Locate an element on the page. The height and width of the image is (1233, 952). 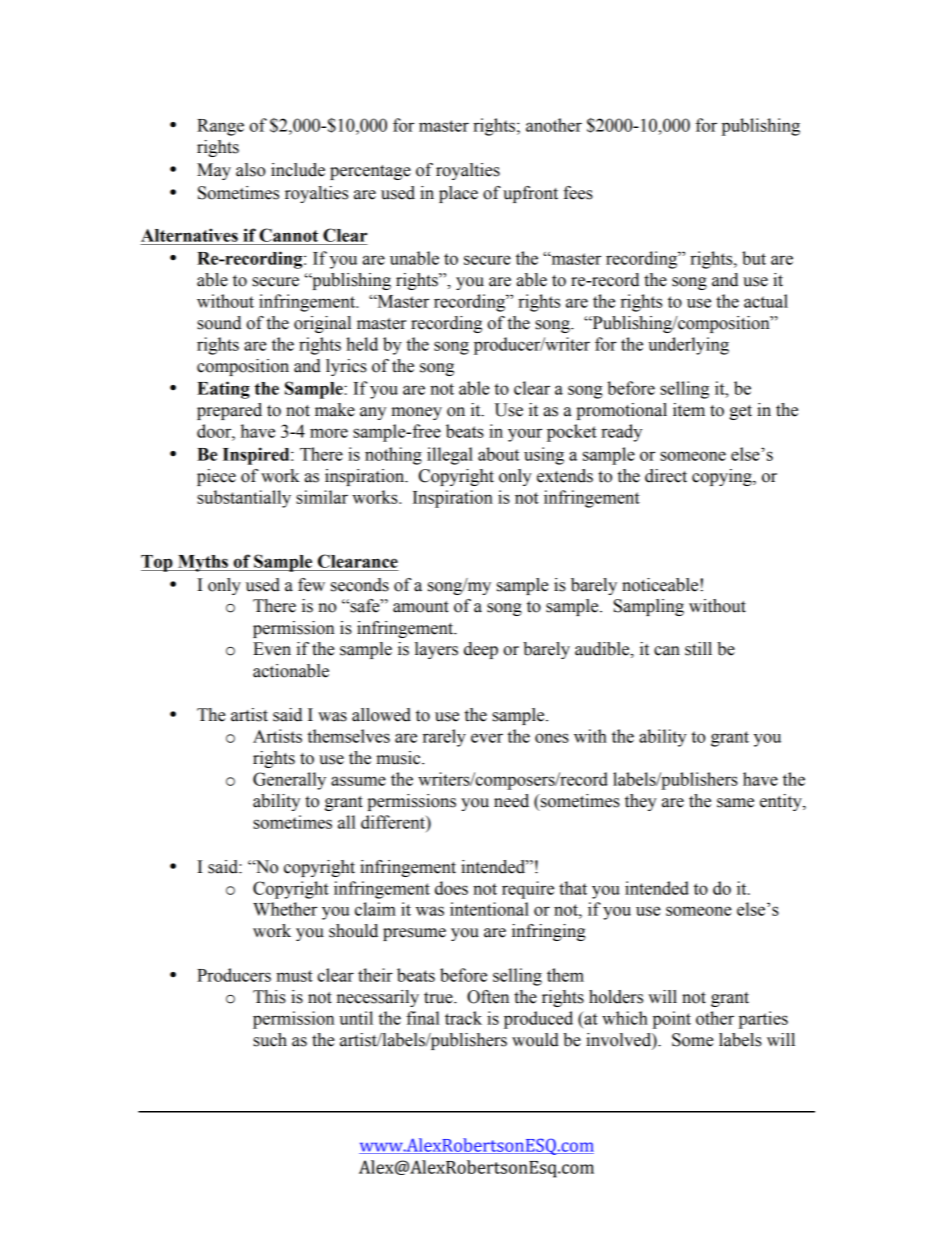
This is located at coordinates (269, 997).
